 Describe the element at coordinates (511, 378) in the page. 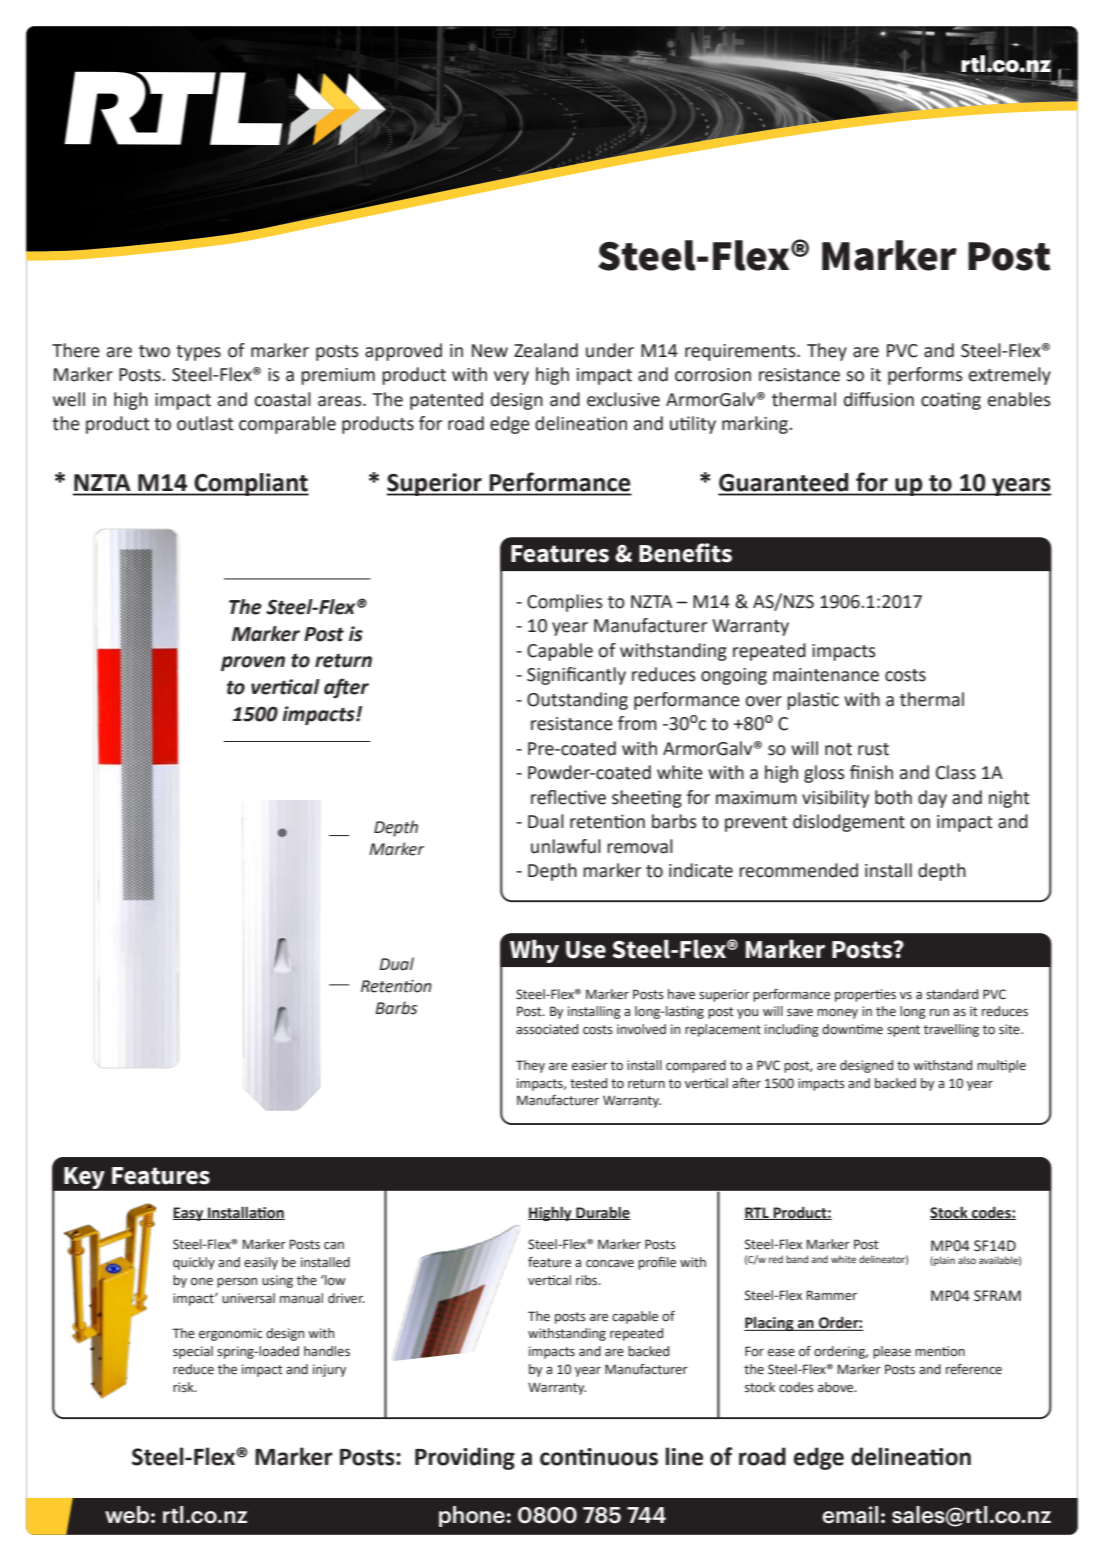

I see `very` at that location.
